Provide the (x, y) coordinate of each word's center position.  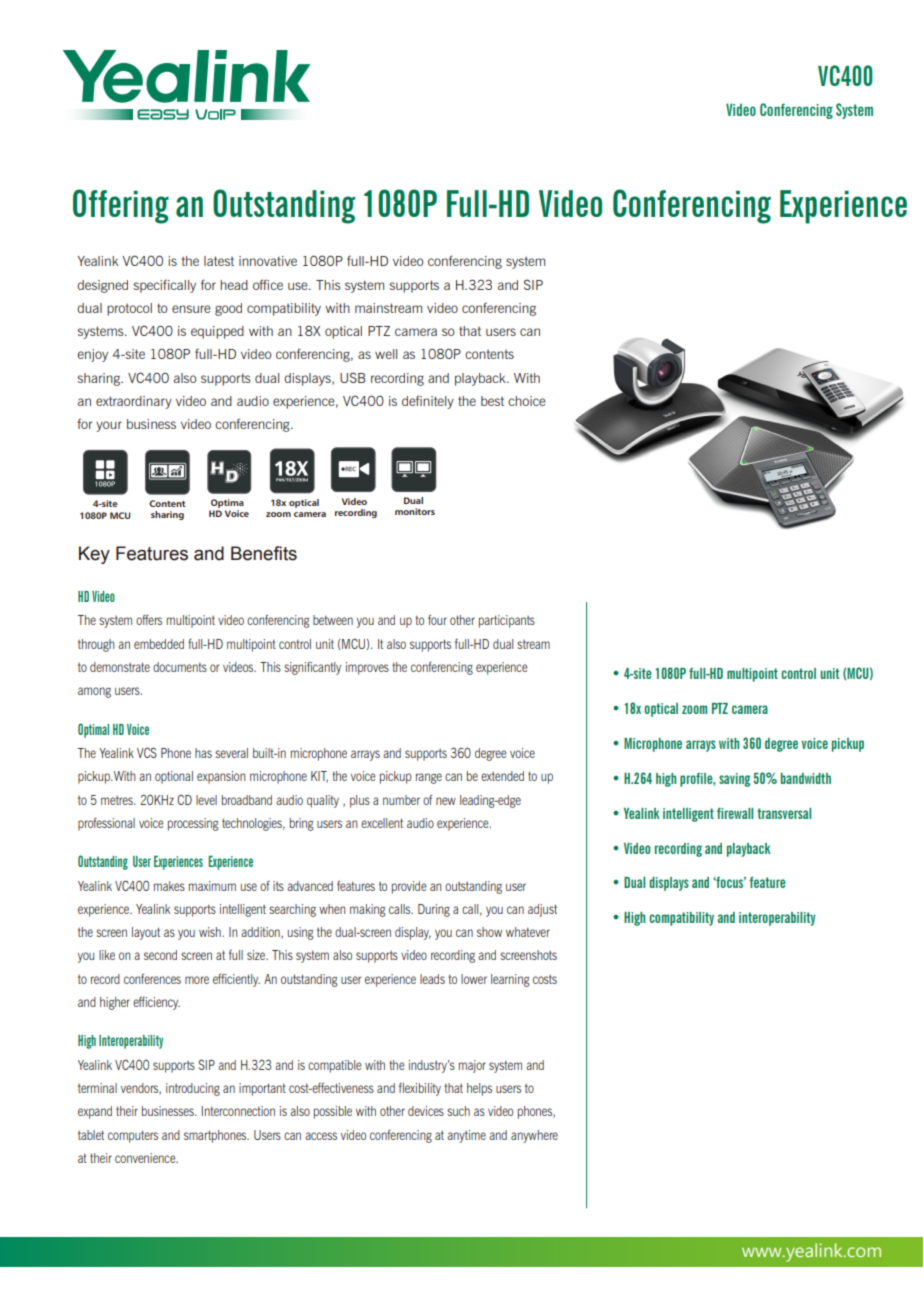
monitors (415, 511)
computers (133, 1136)
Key (94, 555)
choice (527, 401)
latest (219, 261)
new (446, 801)
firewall (735, 813)
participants (507, 621)
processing (193, 824)
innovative (268, 261)
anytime (466, 1136)
